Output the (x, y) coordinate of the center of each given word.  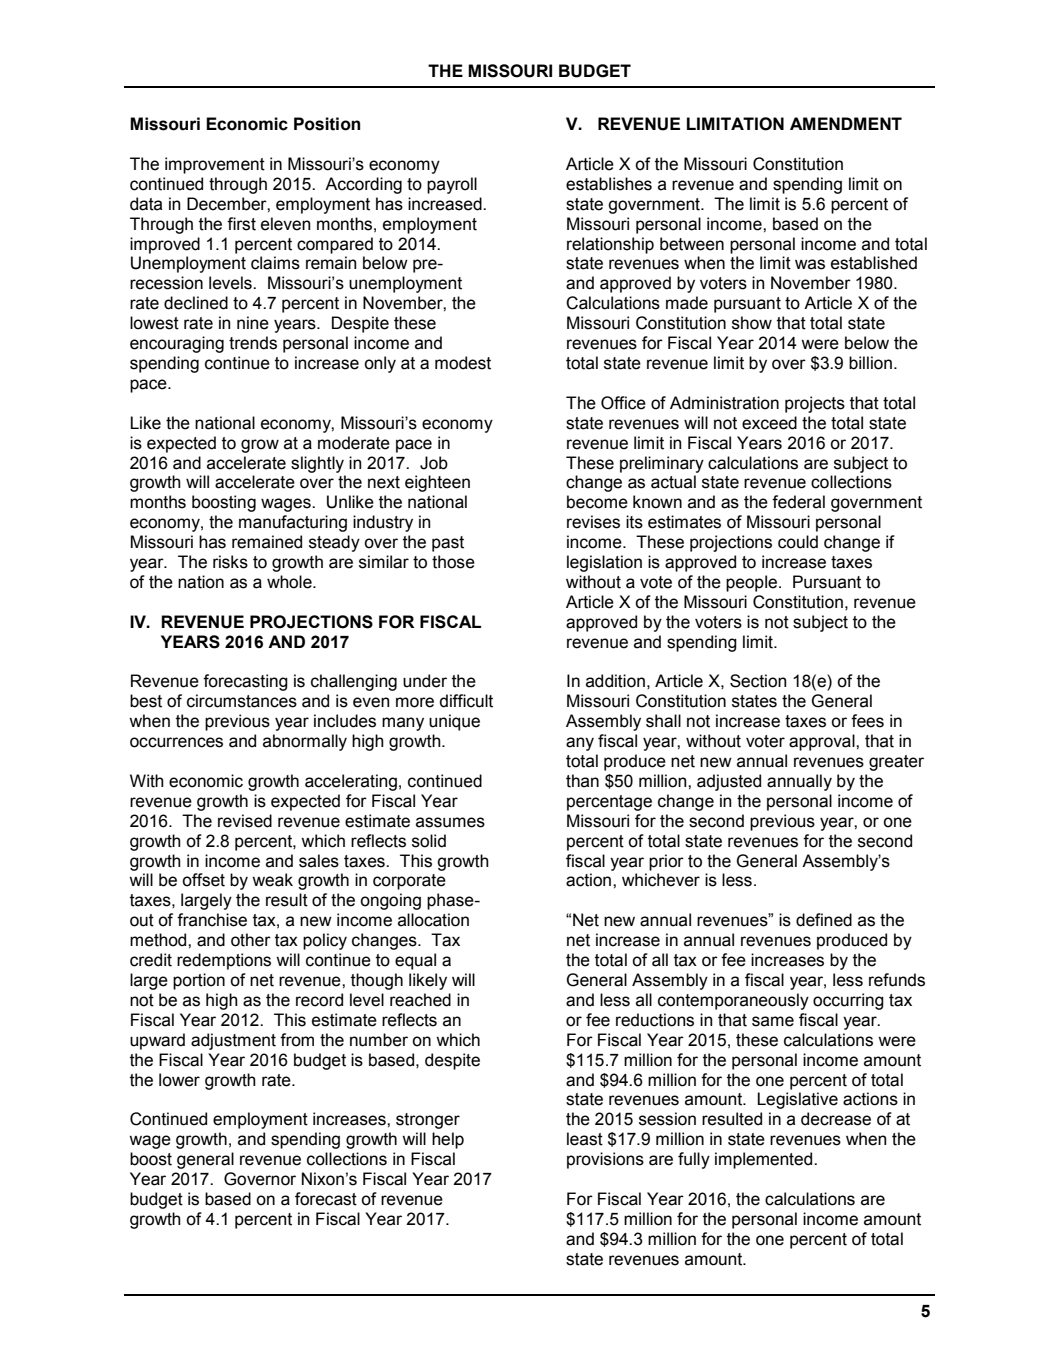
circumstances (242, 701)
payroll (452, 185)
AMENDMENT (846, 123)
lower (179, 1080)
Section (758, 681)
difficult (466, 701)
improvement (215, 165)
